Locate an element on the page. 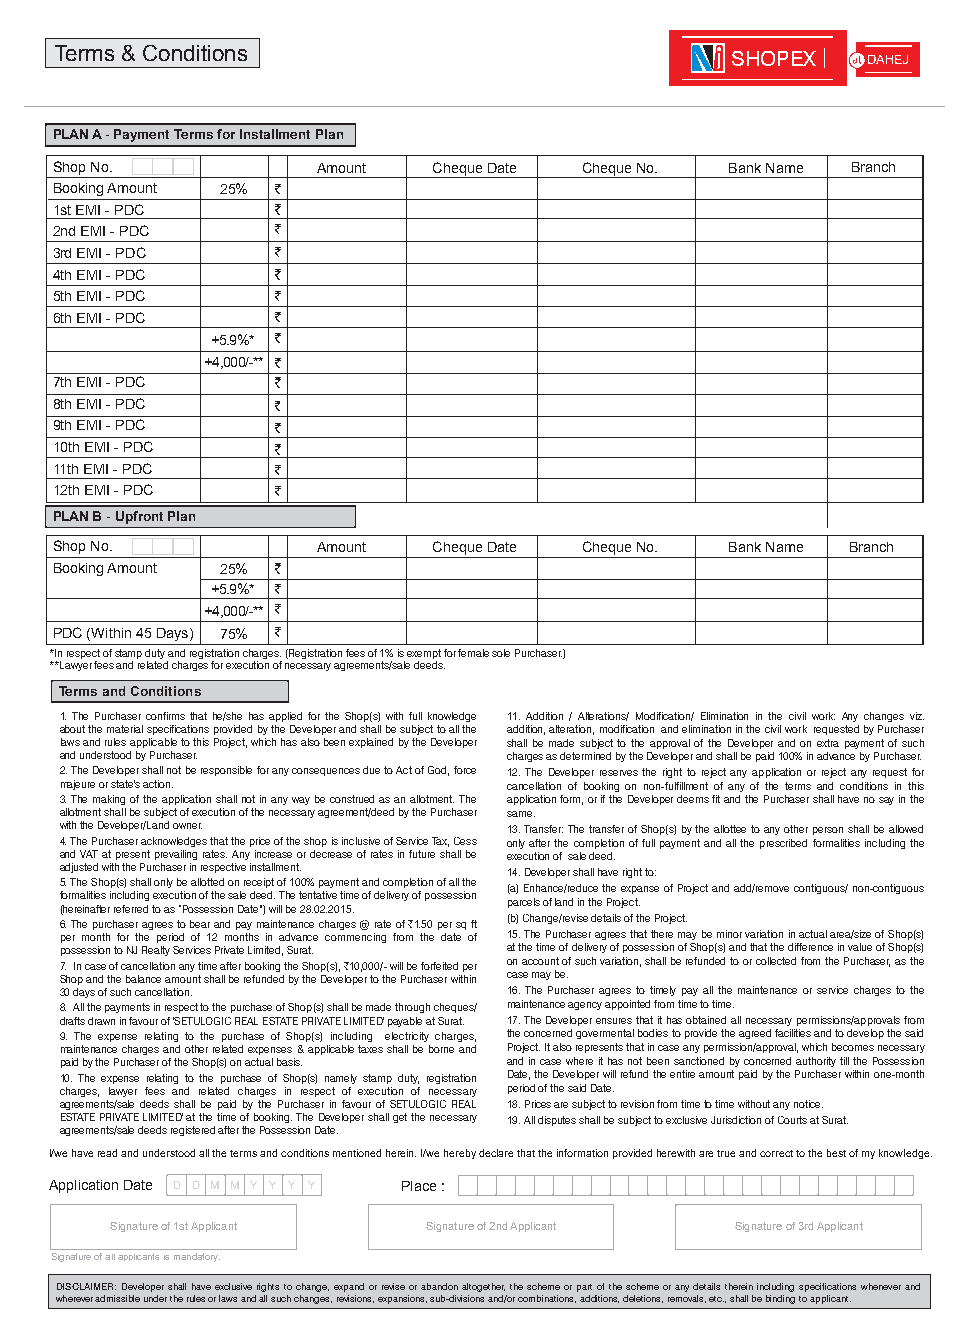 This image has width=969, height=1332. viz is located at coordinates (917, 716).
